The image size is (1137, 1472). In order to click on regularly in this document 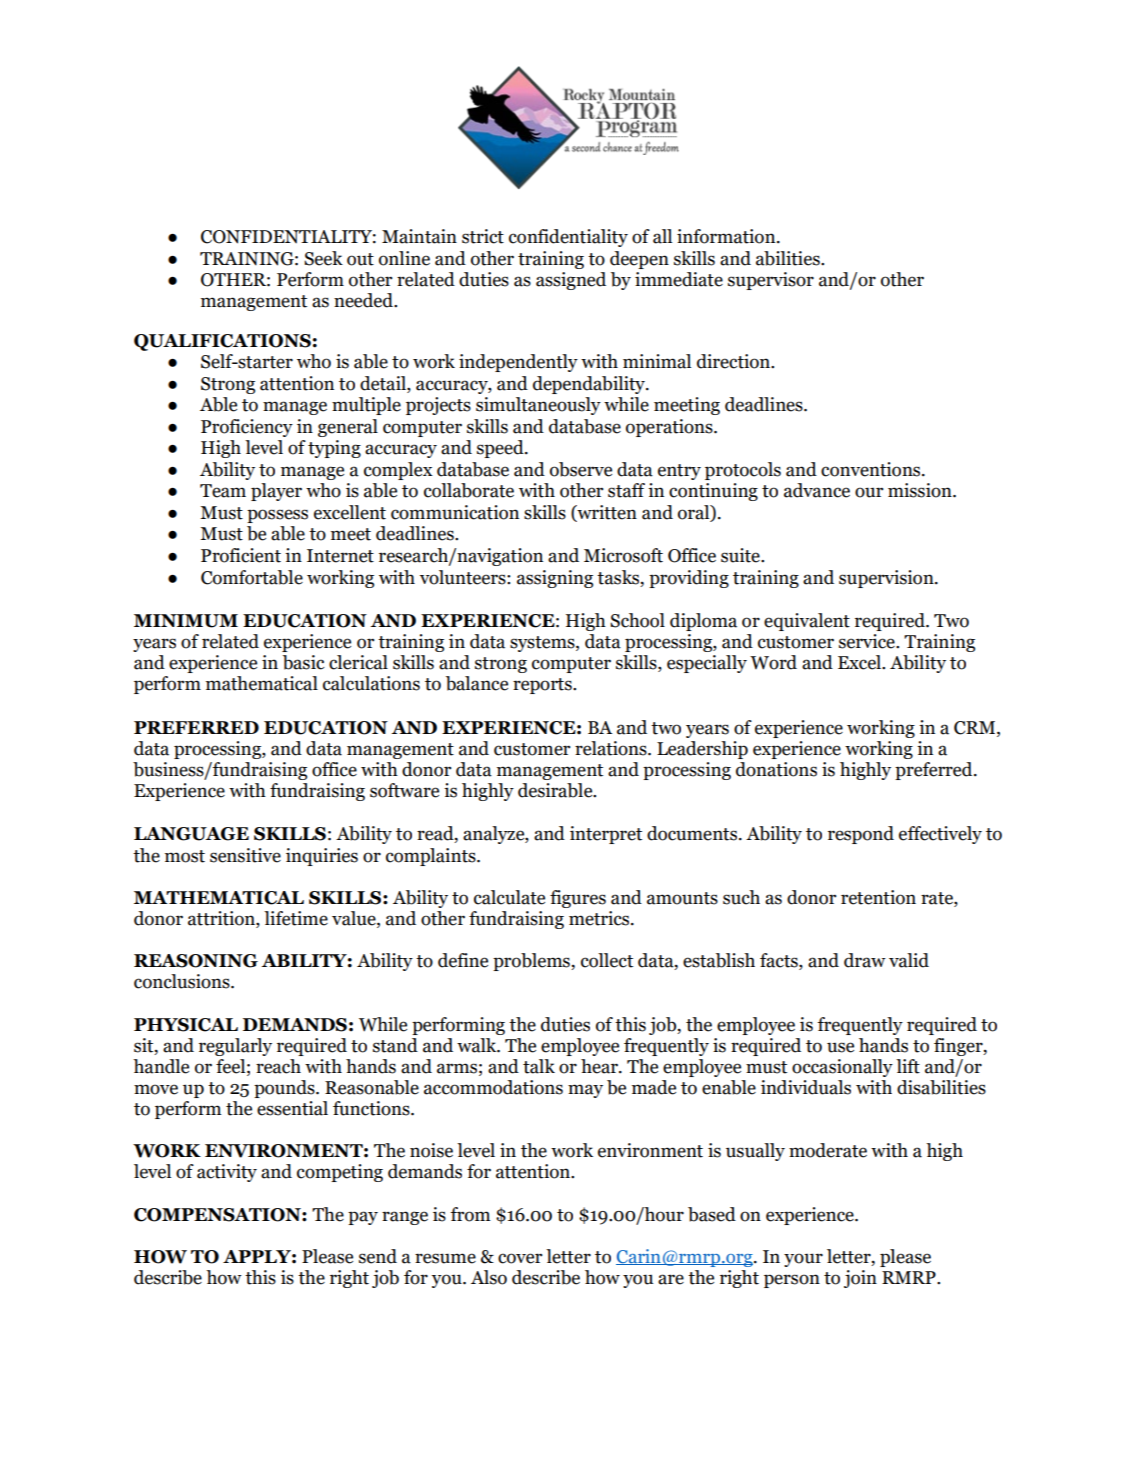, I will do `click(235, 1047)`.
